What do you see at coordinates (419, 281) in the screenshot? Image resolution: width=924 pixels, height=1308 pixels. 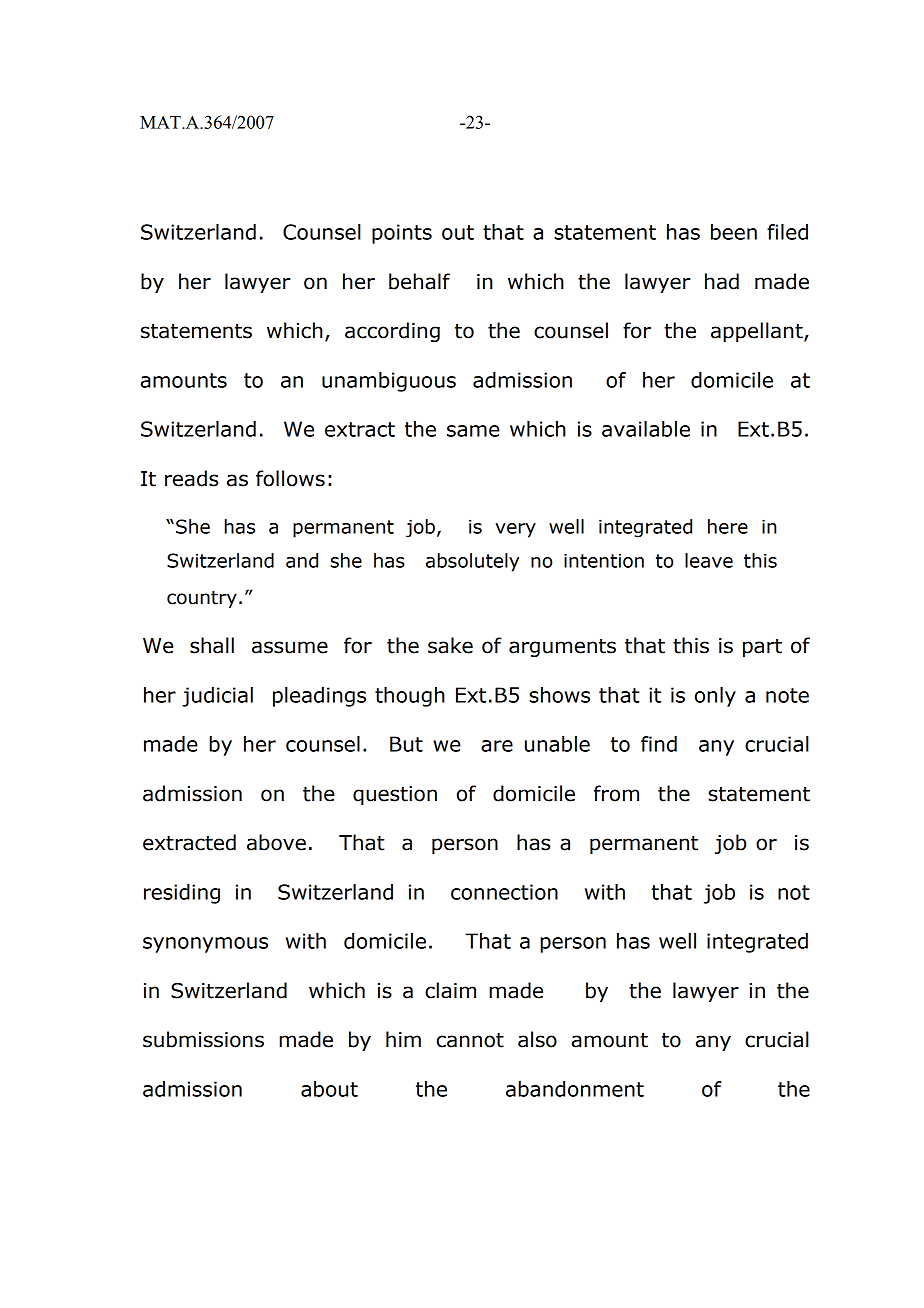 I see `behalf` at bounding box center [419, 281].
